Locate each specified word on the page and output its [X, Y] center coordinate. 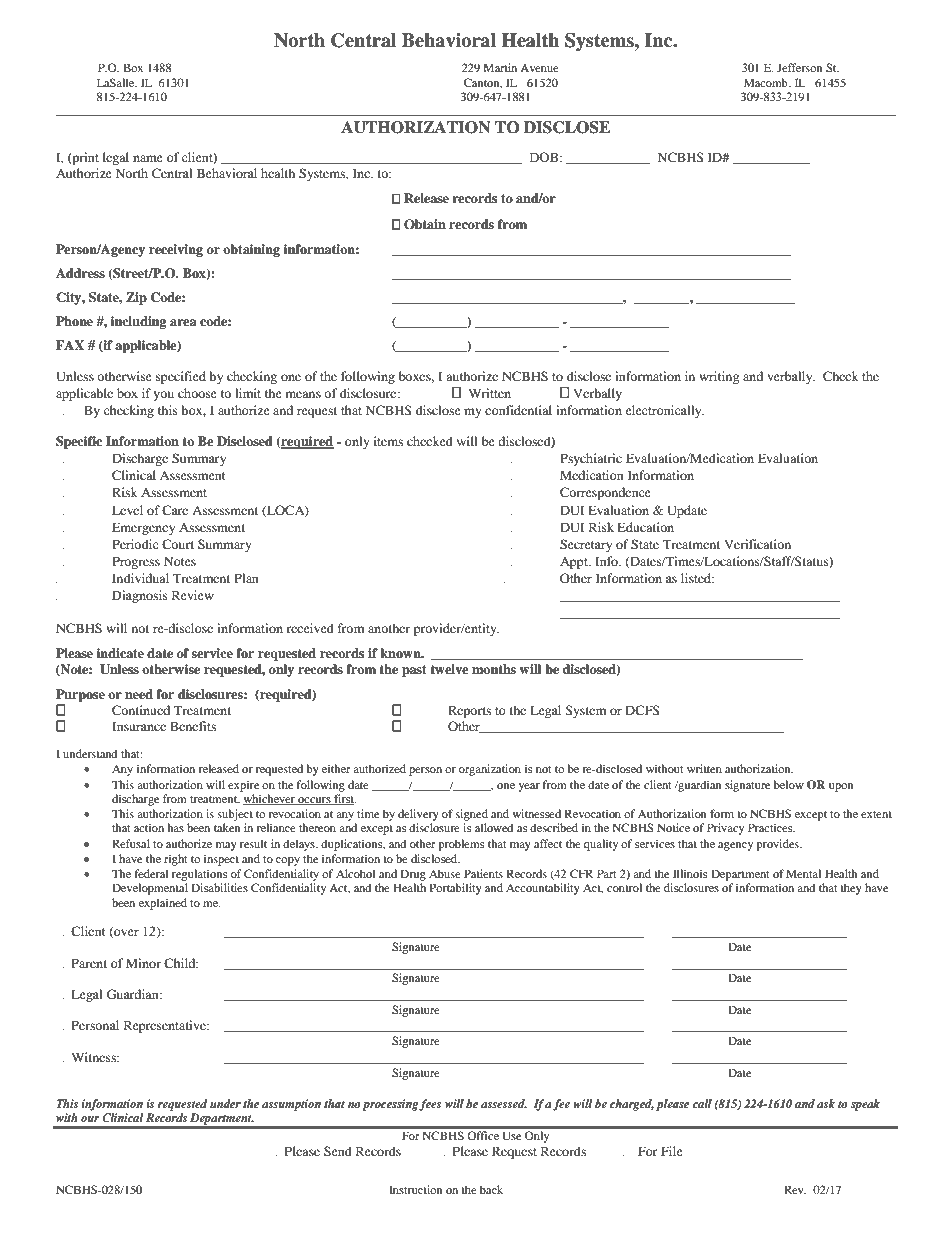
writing [719, 377]
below [788, 784]
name [148, 158]
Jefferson [799, 67]
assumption [291, 1105]
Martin [500, 67]
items [388, 441]
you [163, 396]
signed [472, 815]
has [175, 827]
